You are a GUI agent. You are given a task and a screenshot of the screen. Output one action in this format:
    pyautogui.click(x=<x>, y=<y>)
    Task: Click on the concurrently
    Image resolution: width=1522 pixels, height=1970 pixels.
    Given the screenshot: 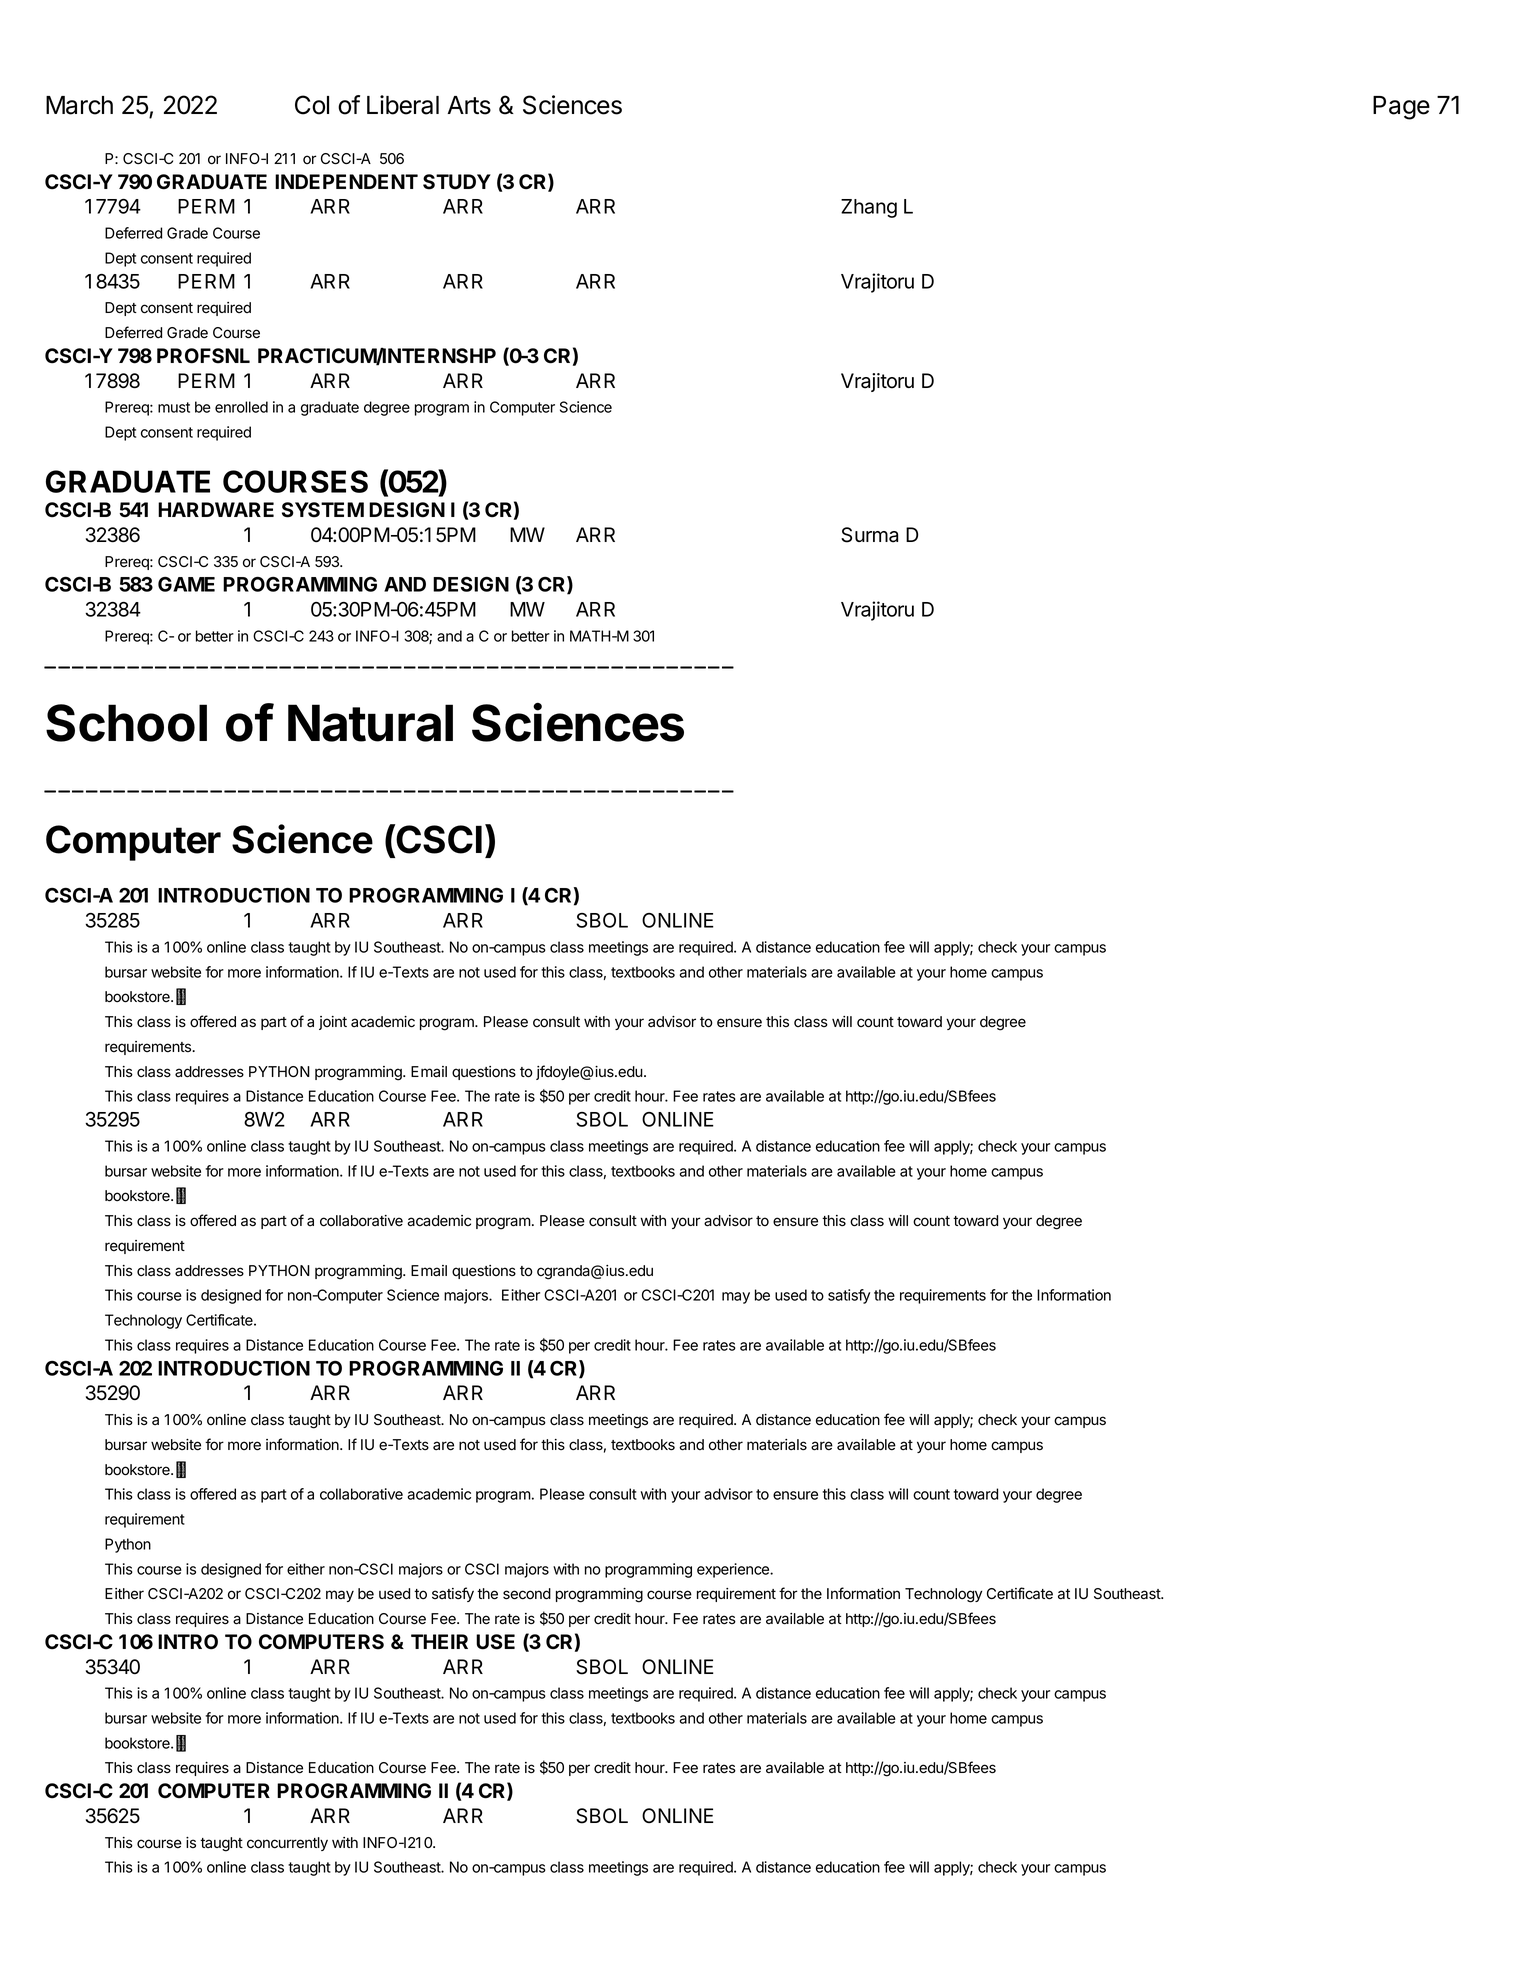 What is the action you would take?
    pyautogui.click(x=287, y=1844)
